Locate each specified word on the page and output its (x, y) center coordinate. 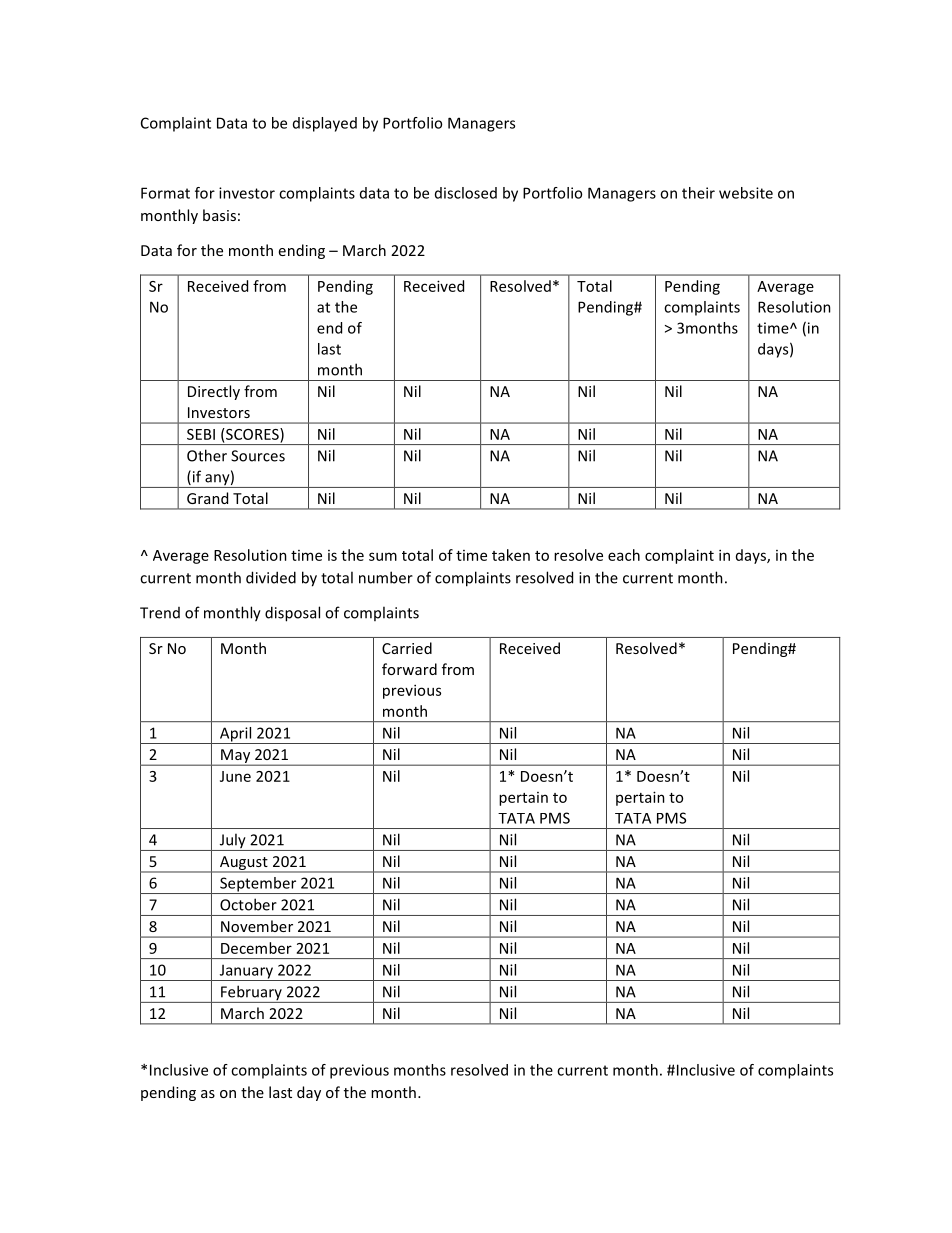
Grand (207, 498)
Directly (214, 392)
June (235, 776)
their (698, 193)
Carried (407, 648)
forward (409, 669)
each (624, 555)
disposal (292, 614)
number (386, 577)
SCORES (252, 434)
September (258, 885)
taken (511, 555)
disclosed (466, 193)
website (746, 193)
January (246, 972)
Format (165, 193)
